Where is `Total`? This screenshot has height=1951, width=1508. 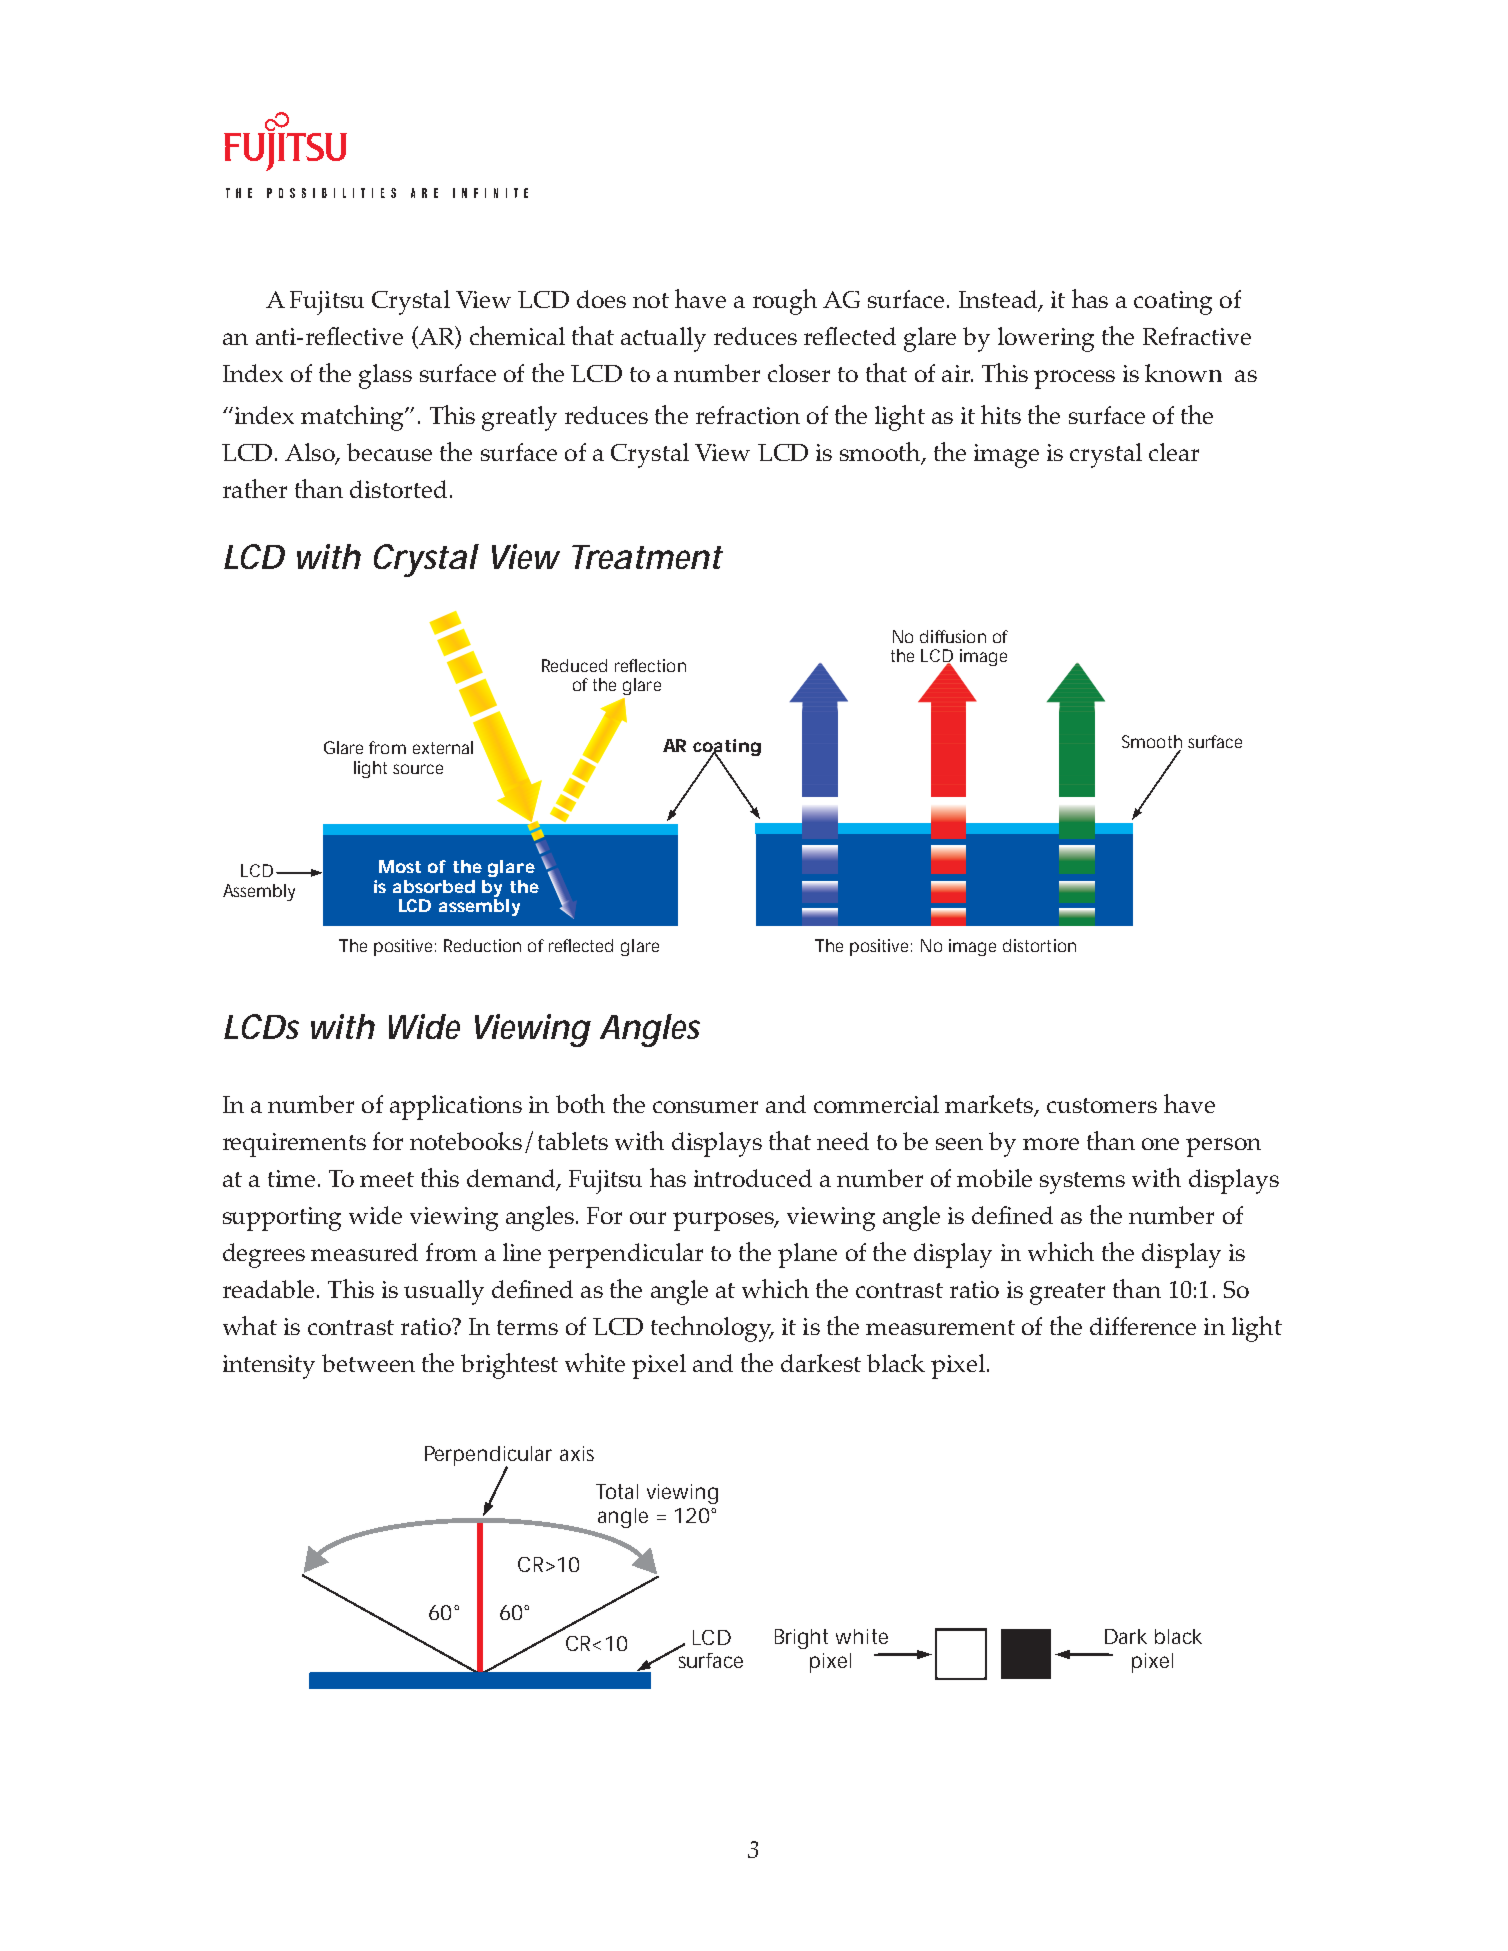
Total is located at coordinates (617, 1491).
